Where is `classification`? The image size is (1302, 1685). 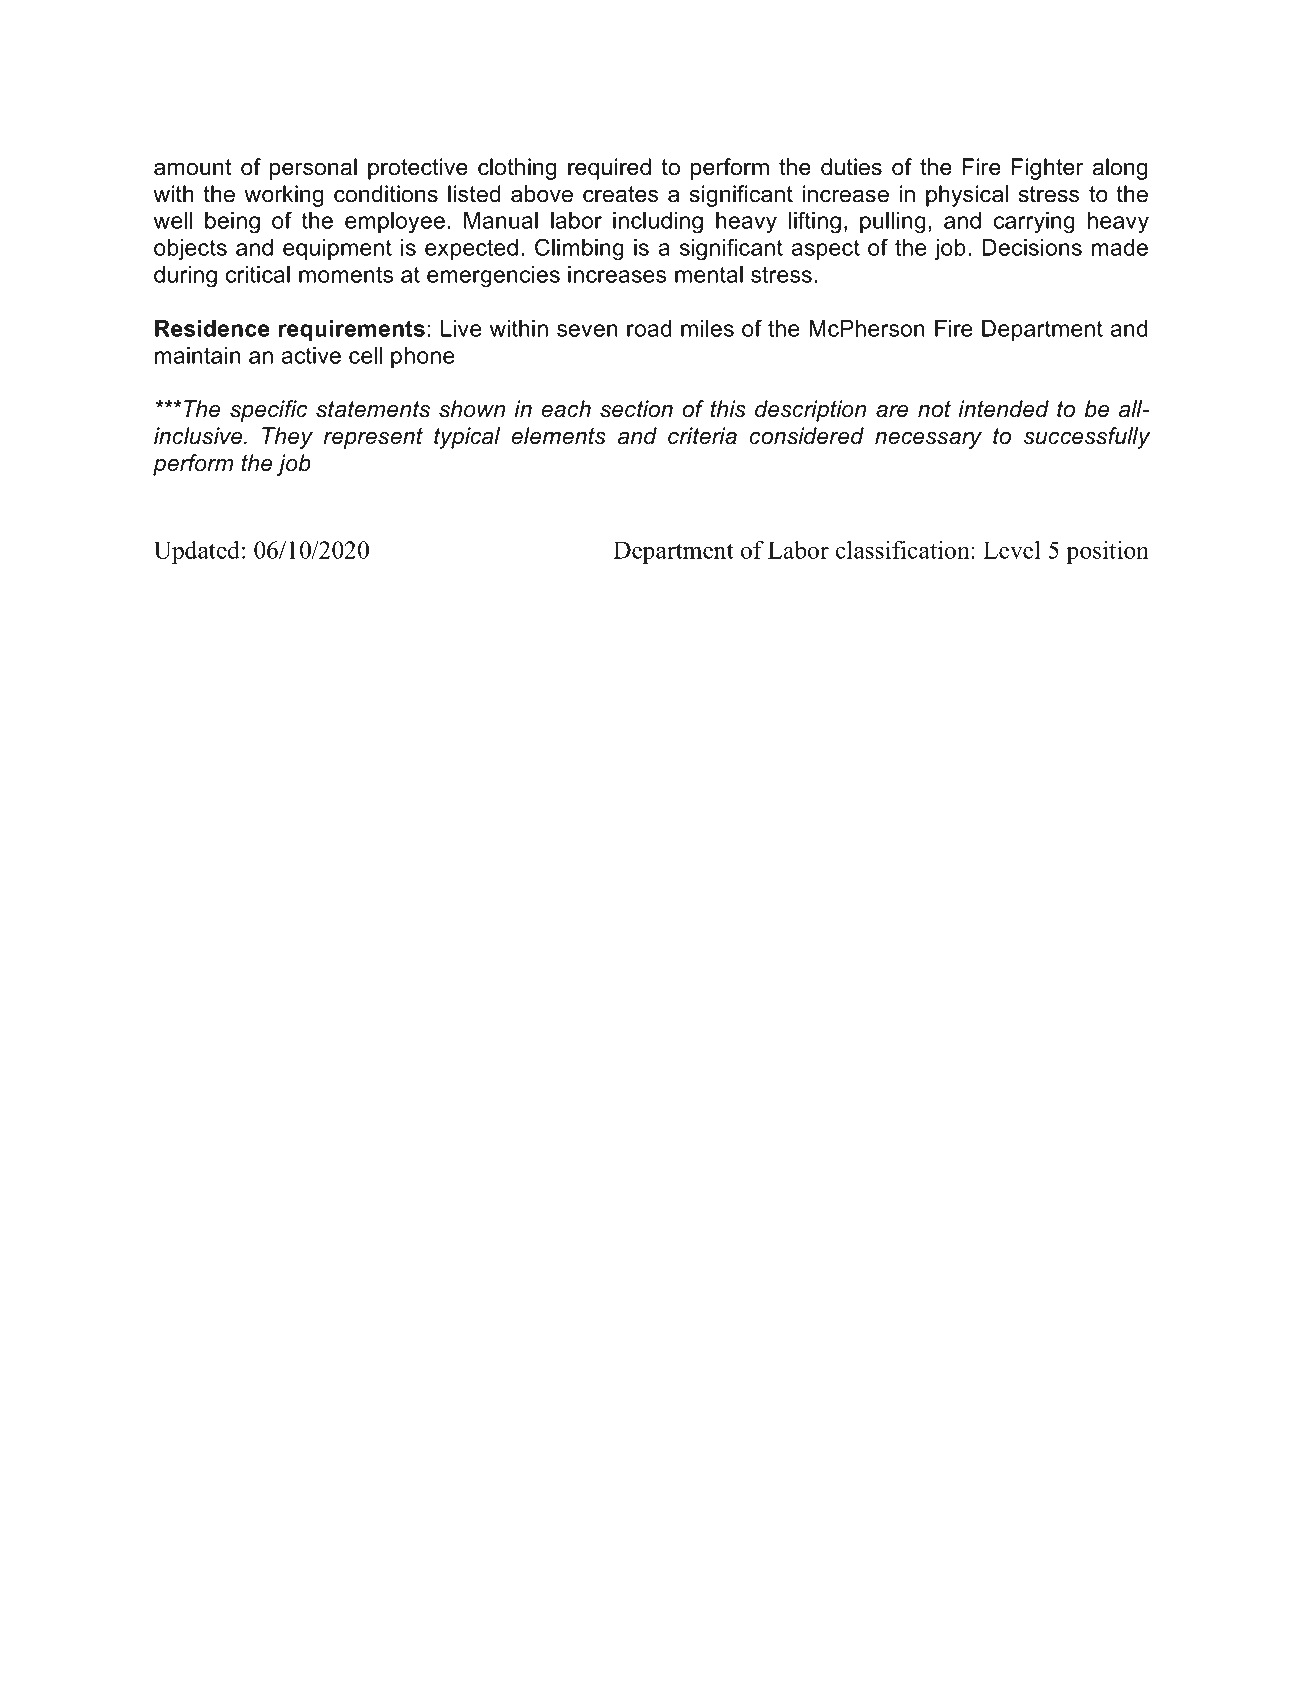
classification is located at coordinates (904, 550).
